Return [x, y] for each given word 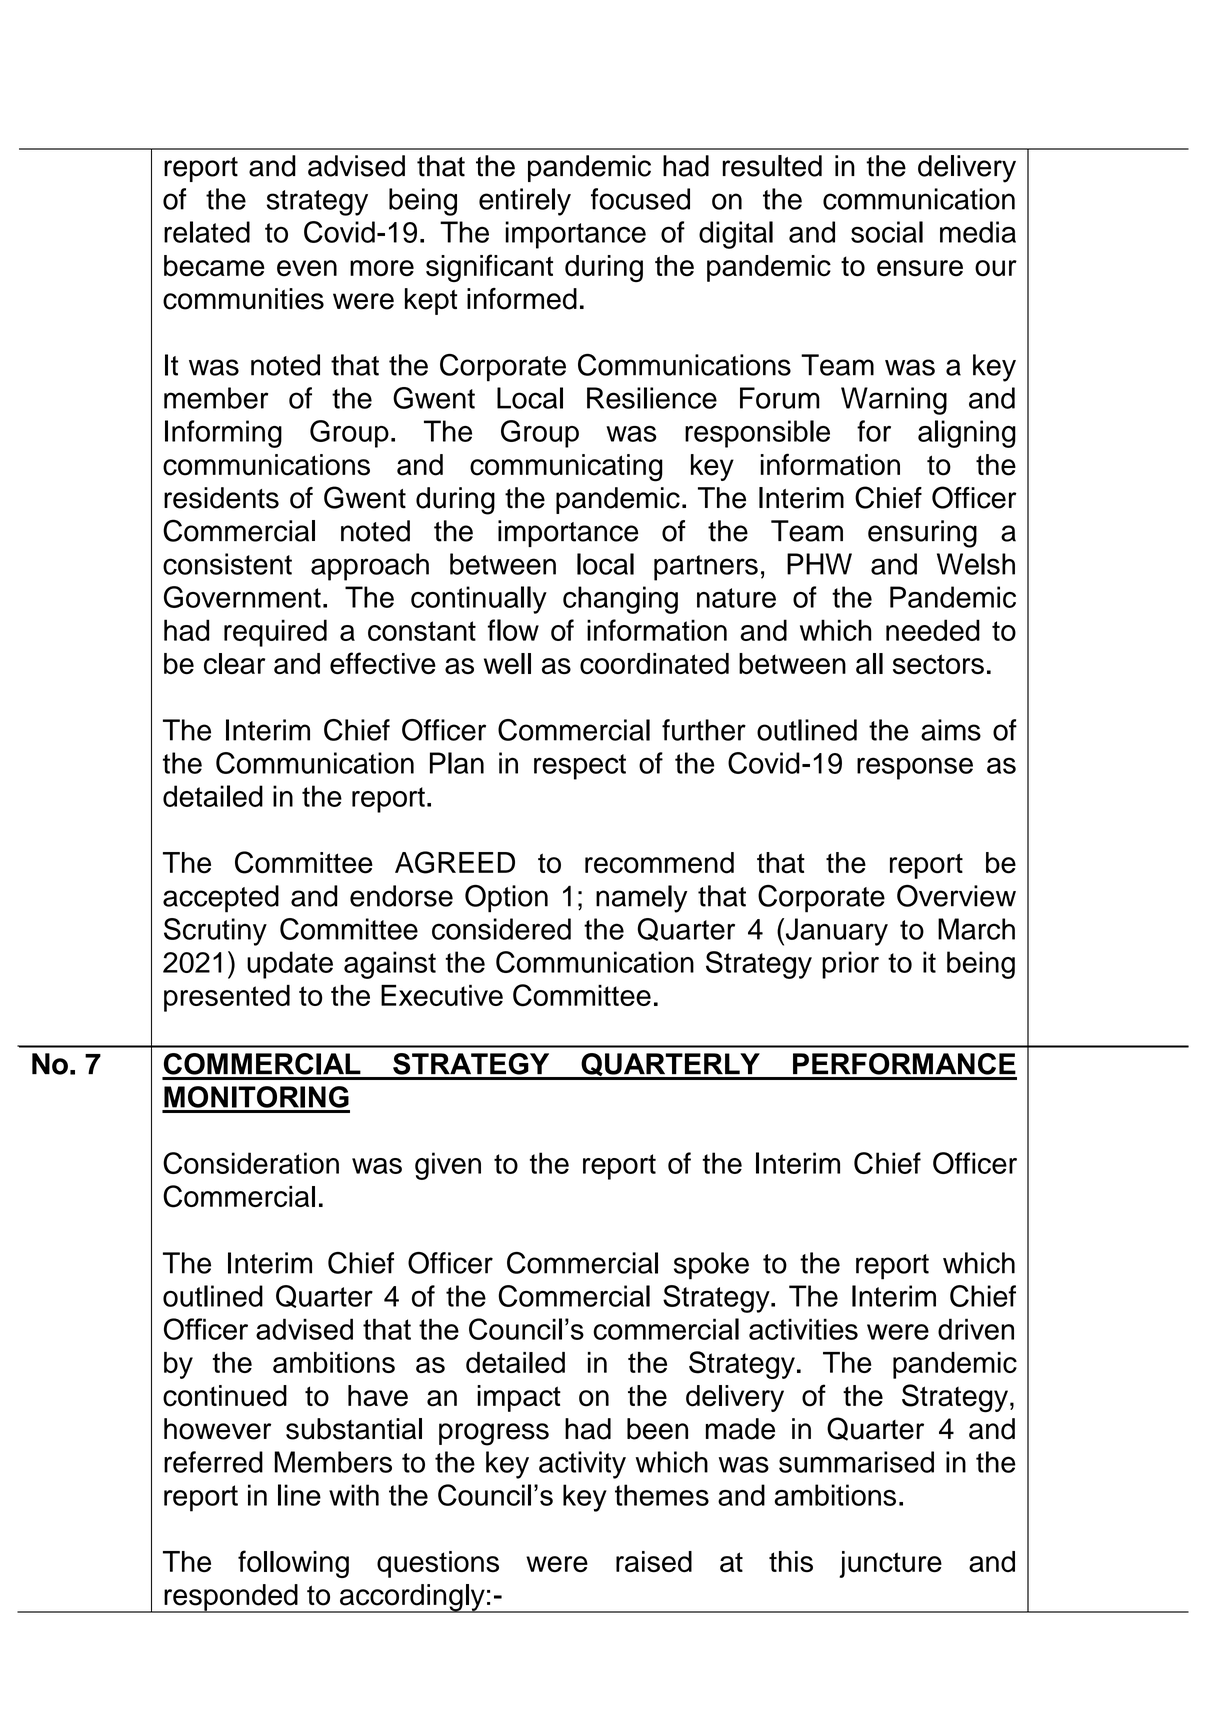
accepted [221, 899]
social [887, 232]
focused [640, 199]
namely [641, 899]
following [293, 1564]
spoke [711, 1266]
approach [370, 567]
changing [620, 600]
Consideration [251, 1163]
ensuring [922, 534]
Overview [956, 896]
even [307, 268]
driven [976, 1329]
